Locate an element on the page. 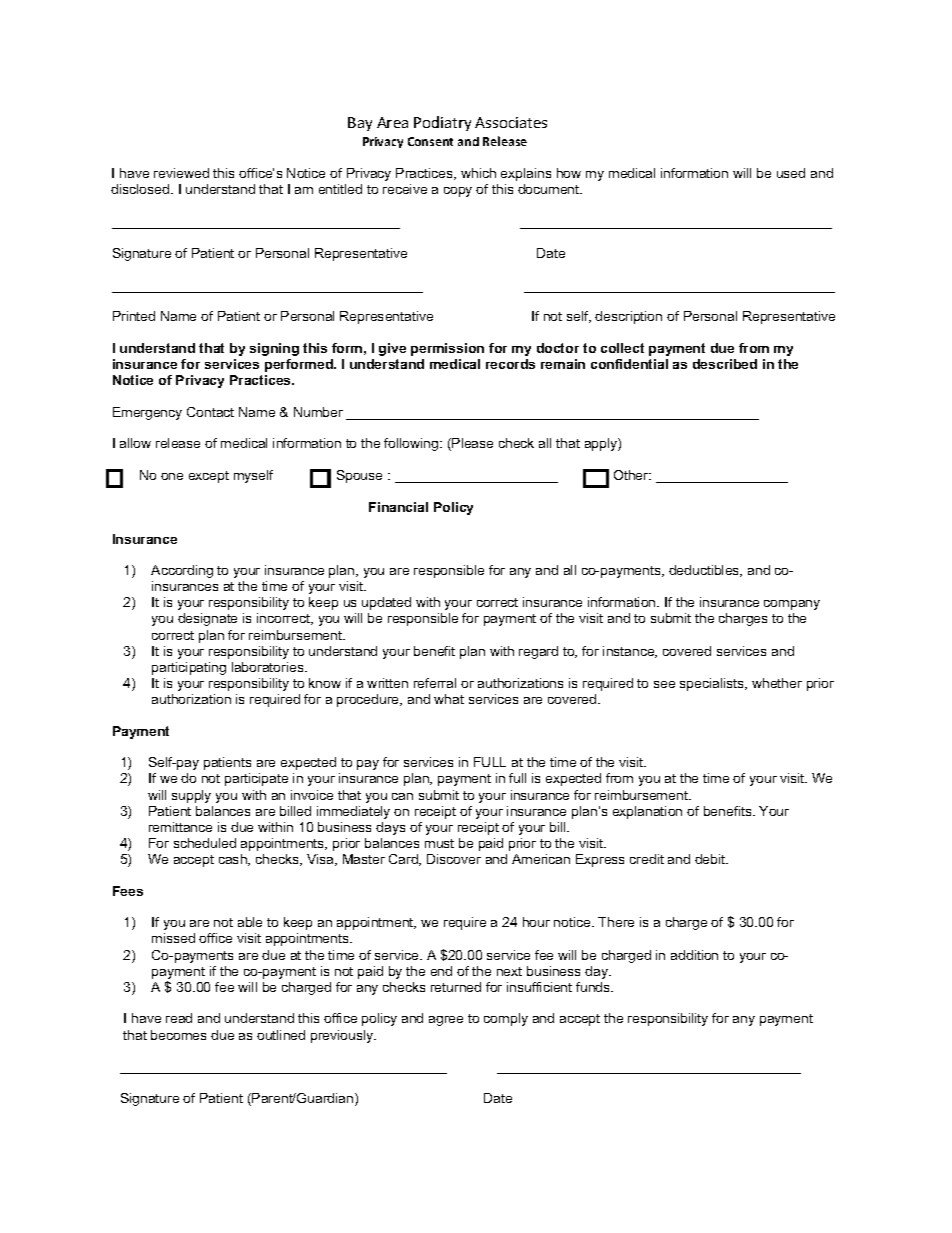 The width and height of the page is (952, 1233). what is located at coordinates (449, 699).
